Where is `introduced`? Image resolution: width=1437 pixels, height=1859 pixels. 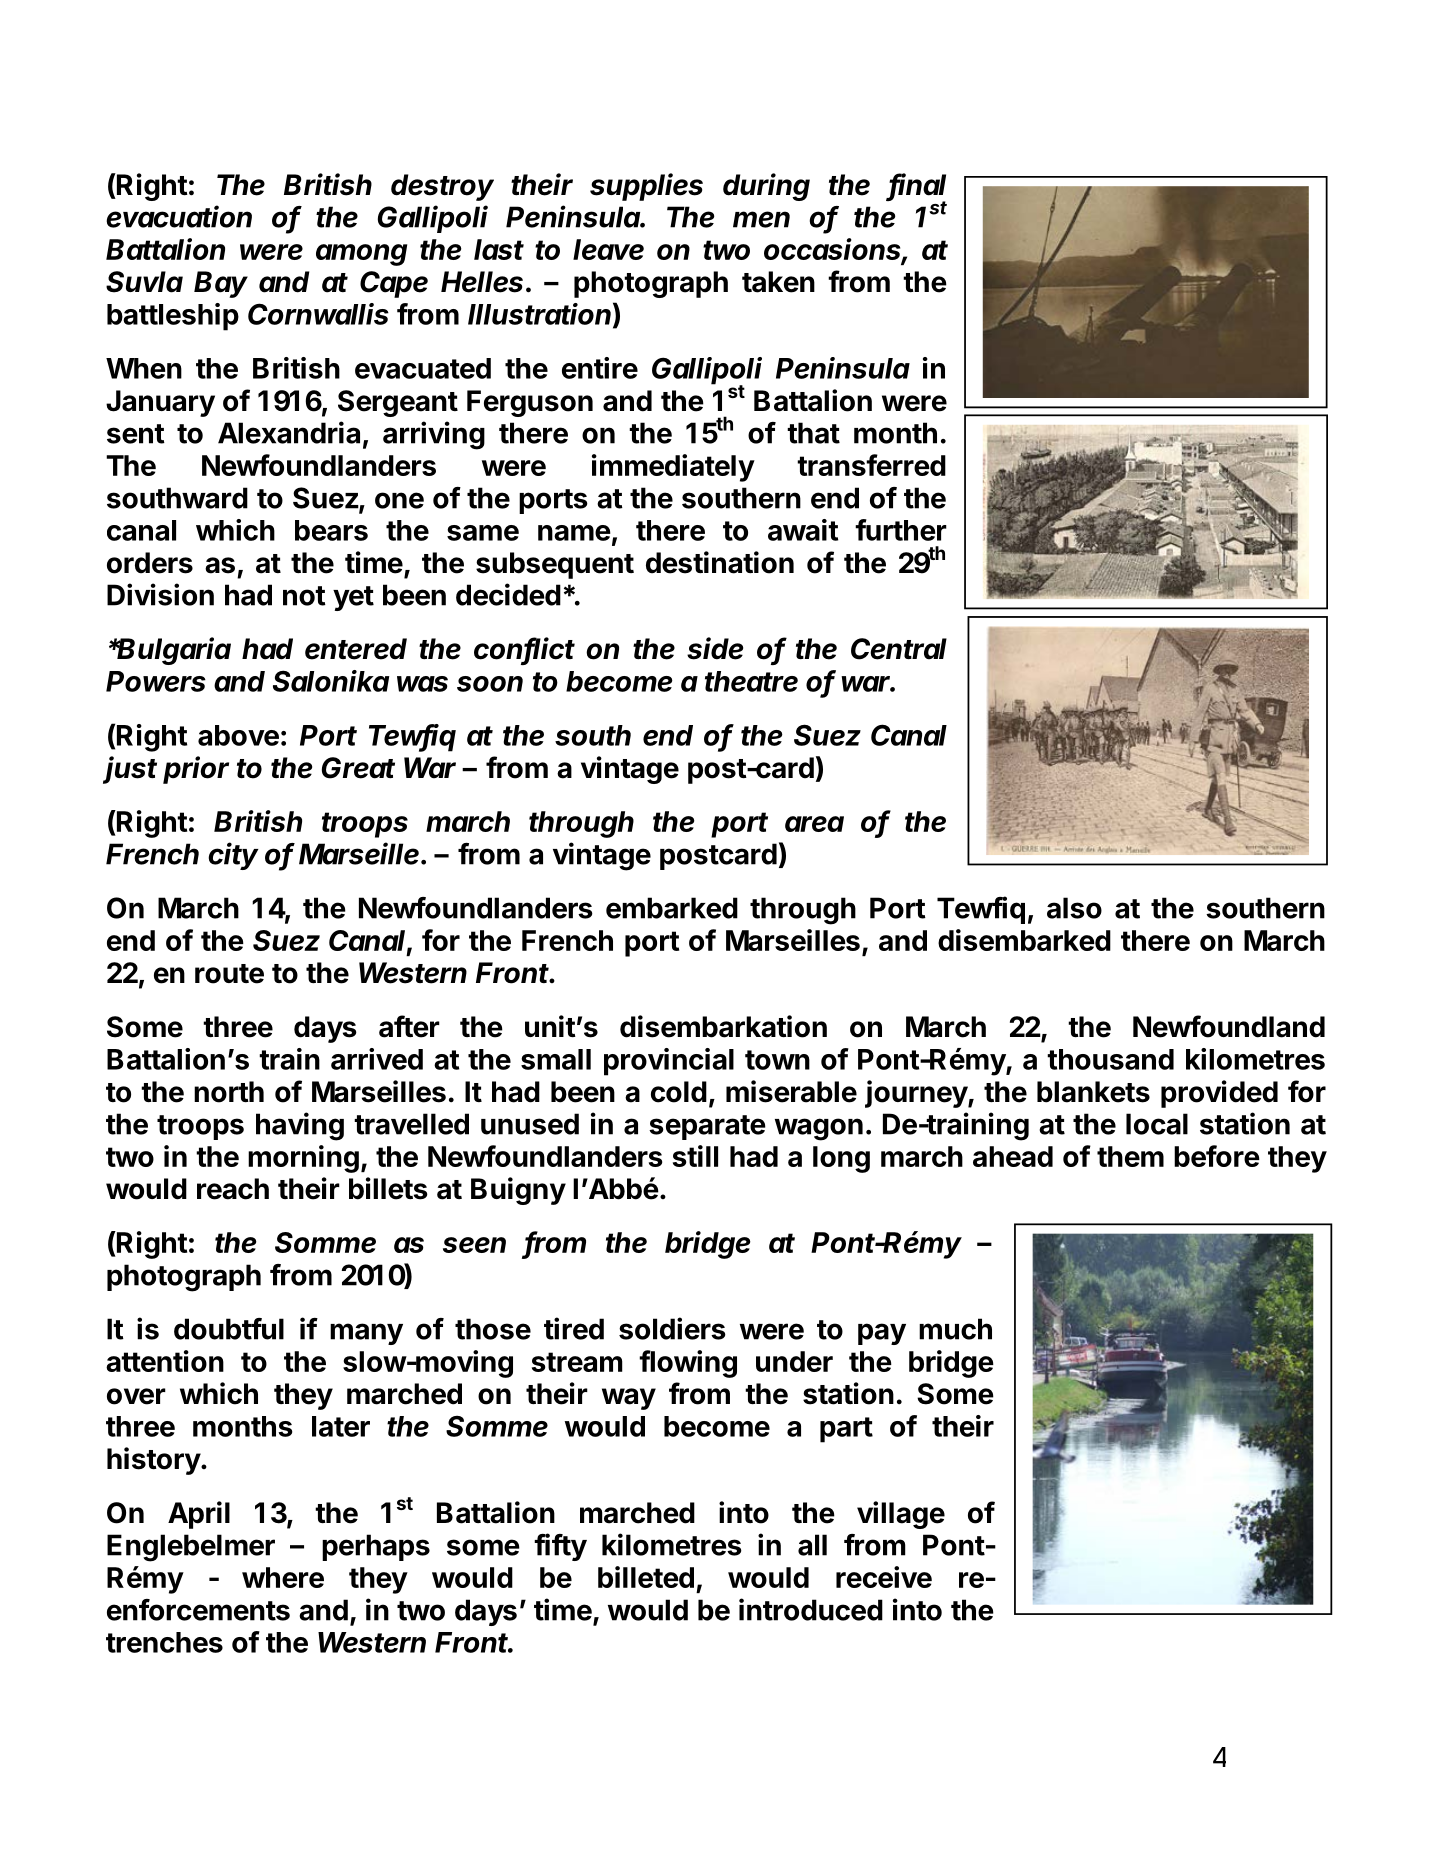
introduced is located at coordinates (811, 1609).
